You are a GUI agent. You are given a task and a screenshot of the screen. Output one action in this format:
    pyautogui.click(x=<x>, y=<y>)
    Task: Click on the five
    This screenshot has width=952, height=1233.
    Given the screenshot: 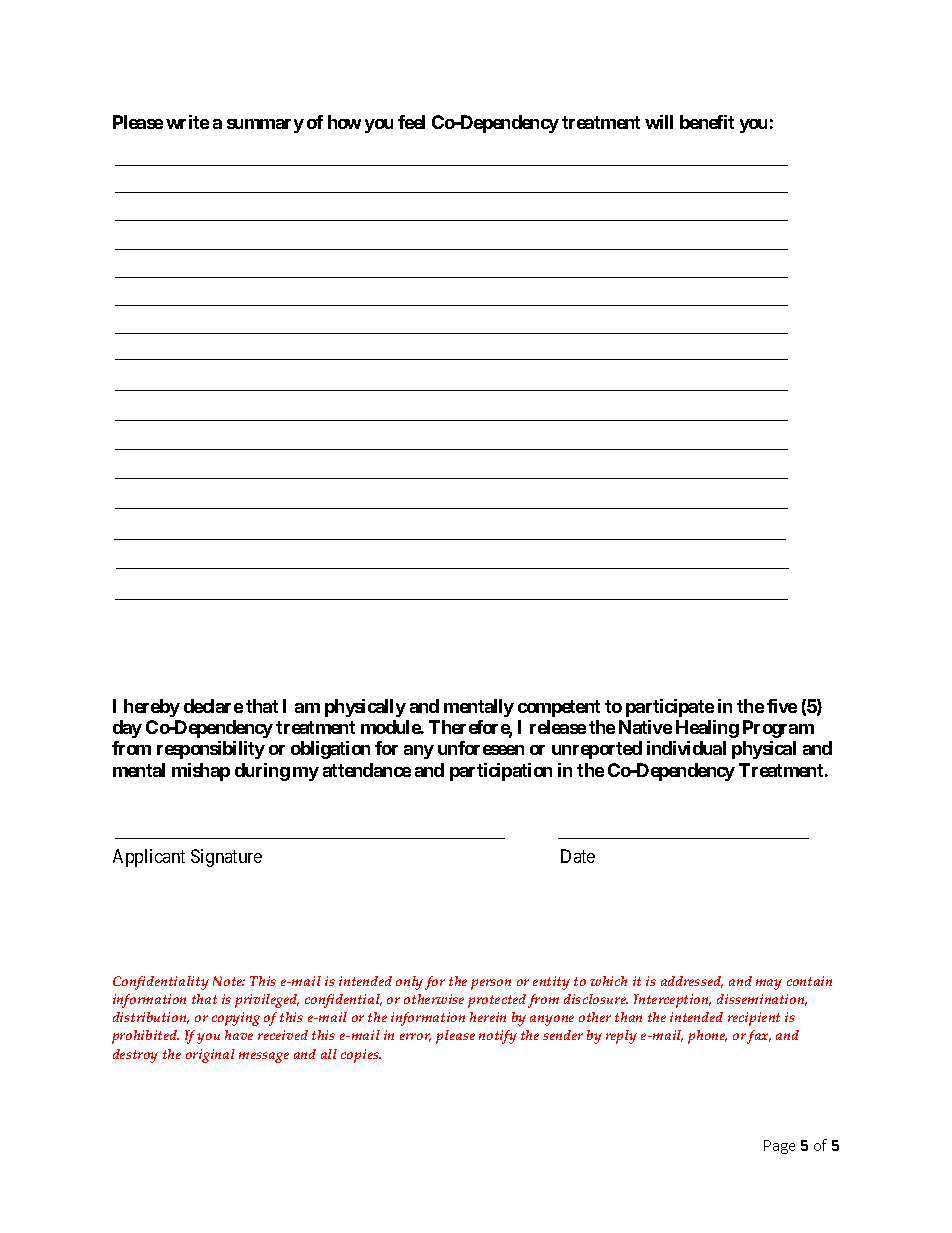 What is the action you would take?
    pyautogui.click(x=782, y=706)
